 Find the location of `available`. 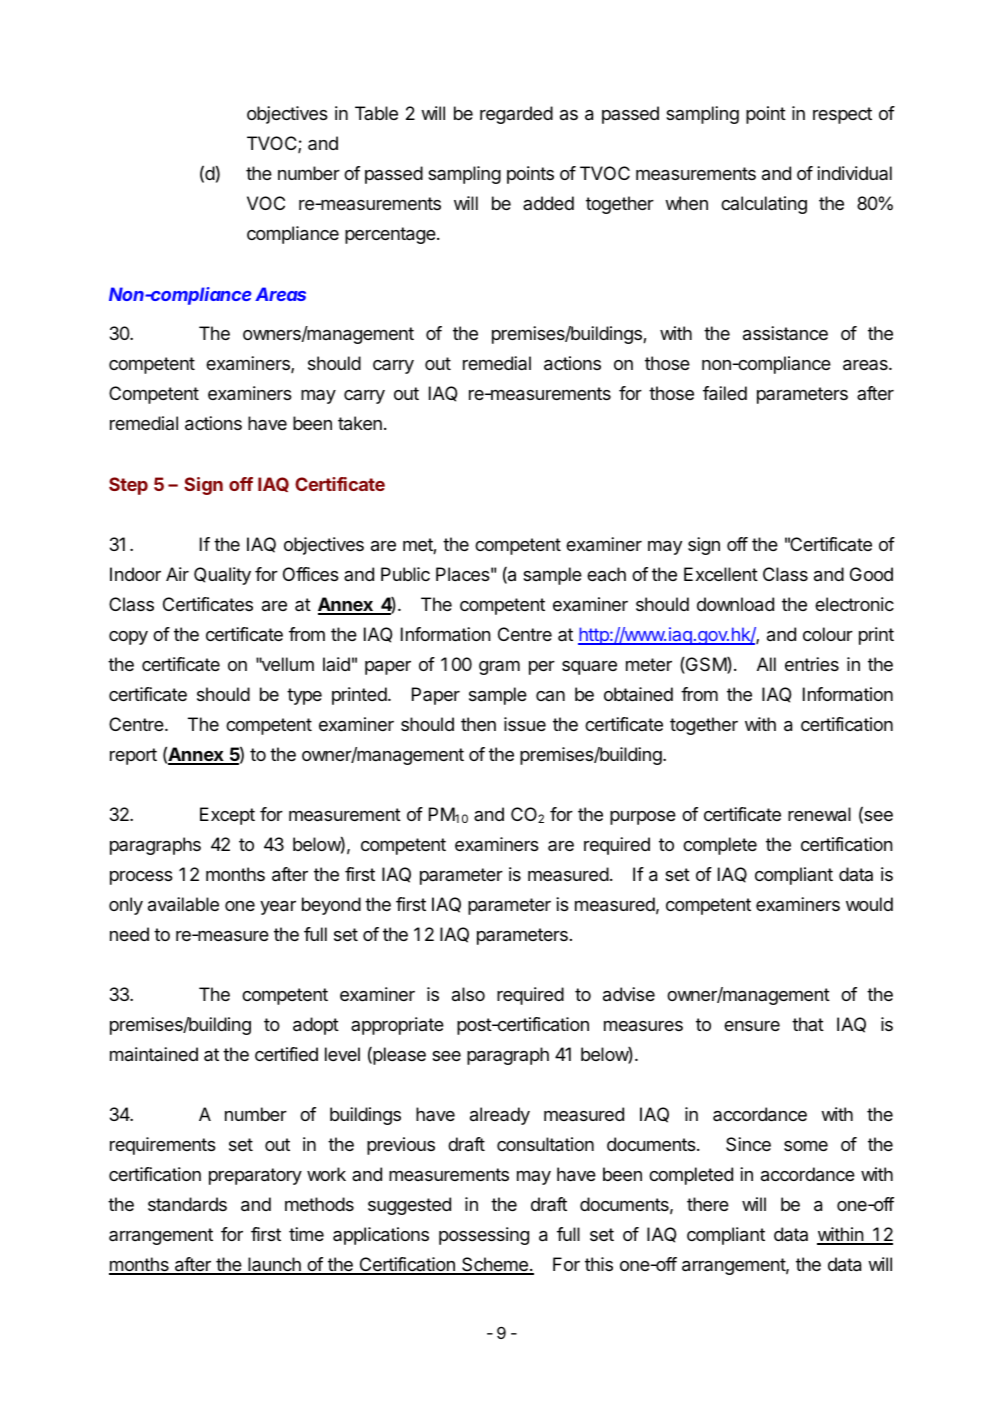

available is located at coordinates (183, 904).
